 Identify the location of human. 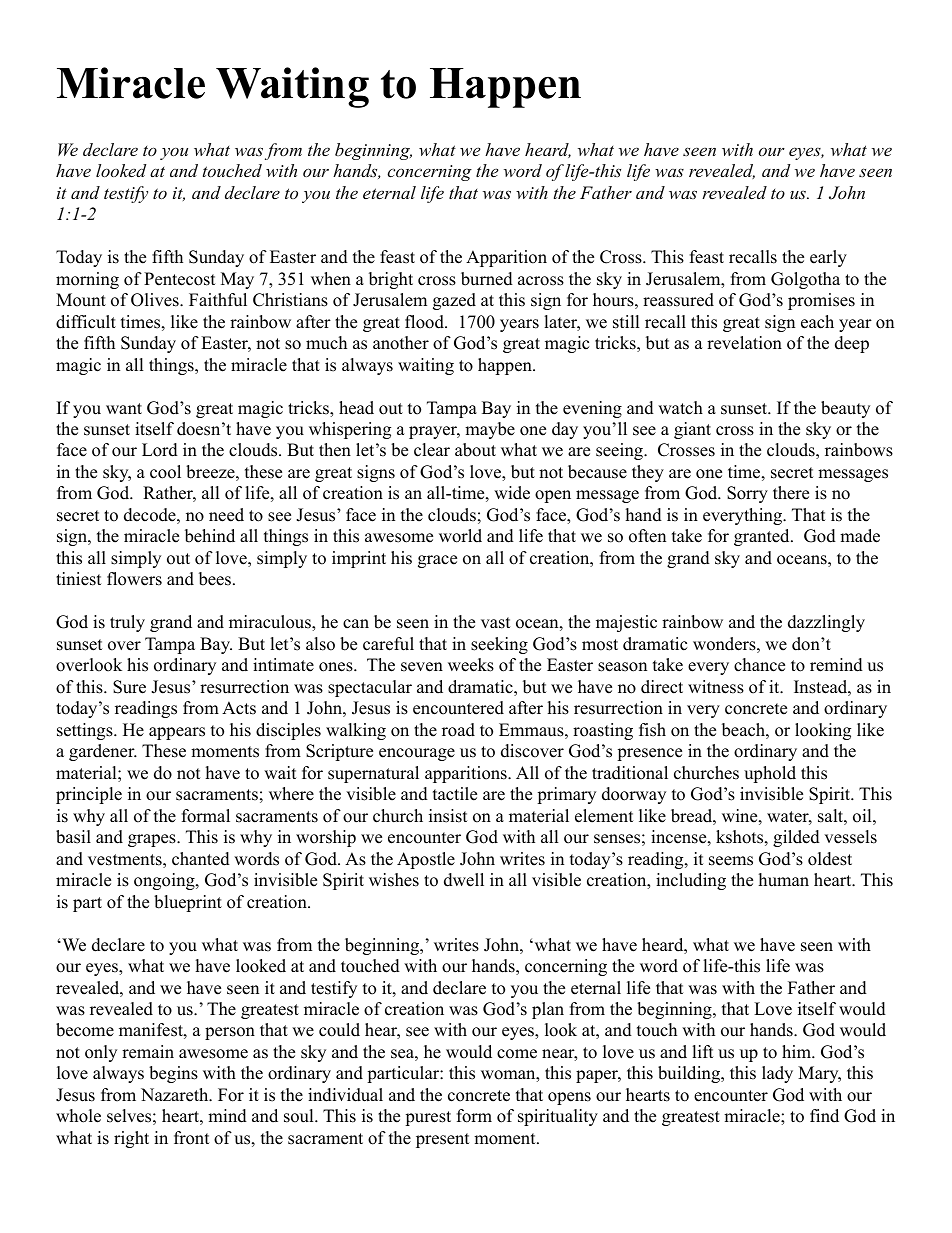
(784, 880).
